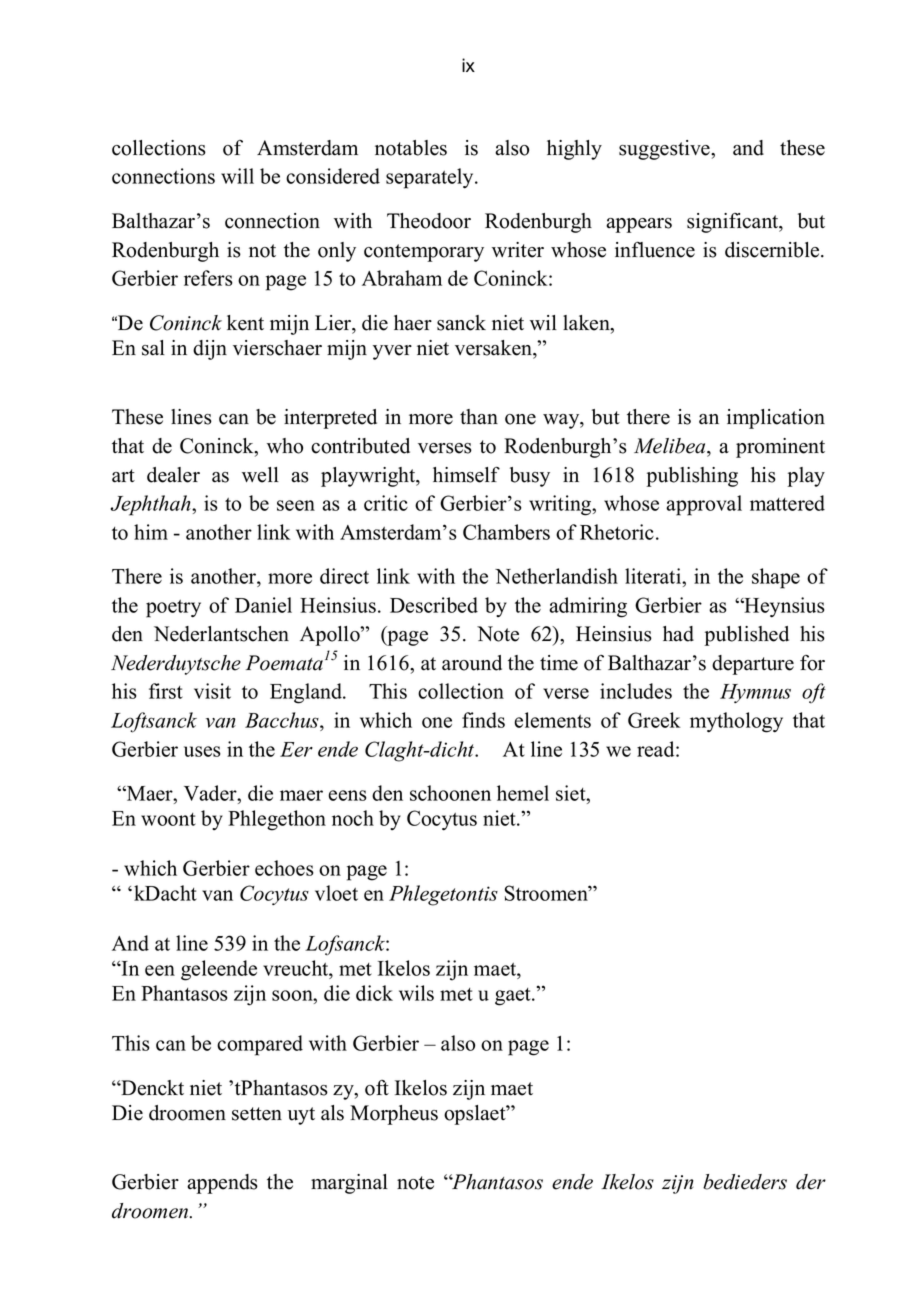 The width and height of the screenshot is (924, 1308). What do you see at coordinates (654, 720) in the screenshot?
I see `Greek` at bounding box center [654, 720].
